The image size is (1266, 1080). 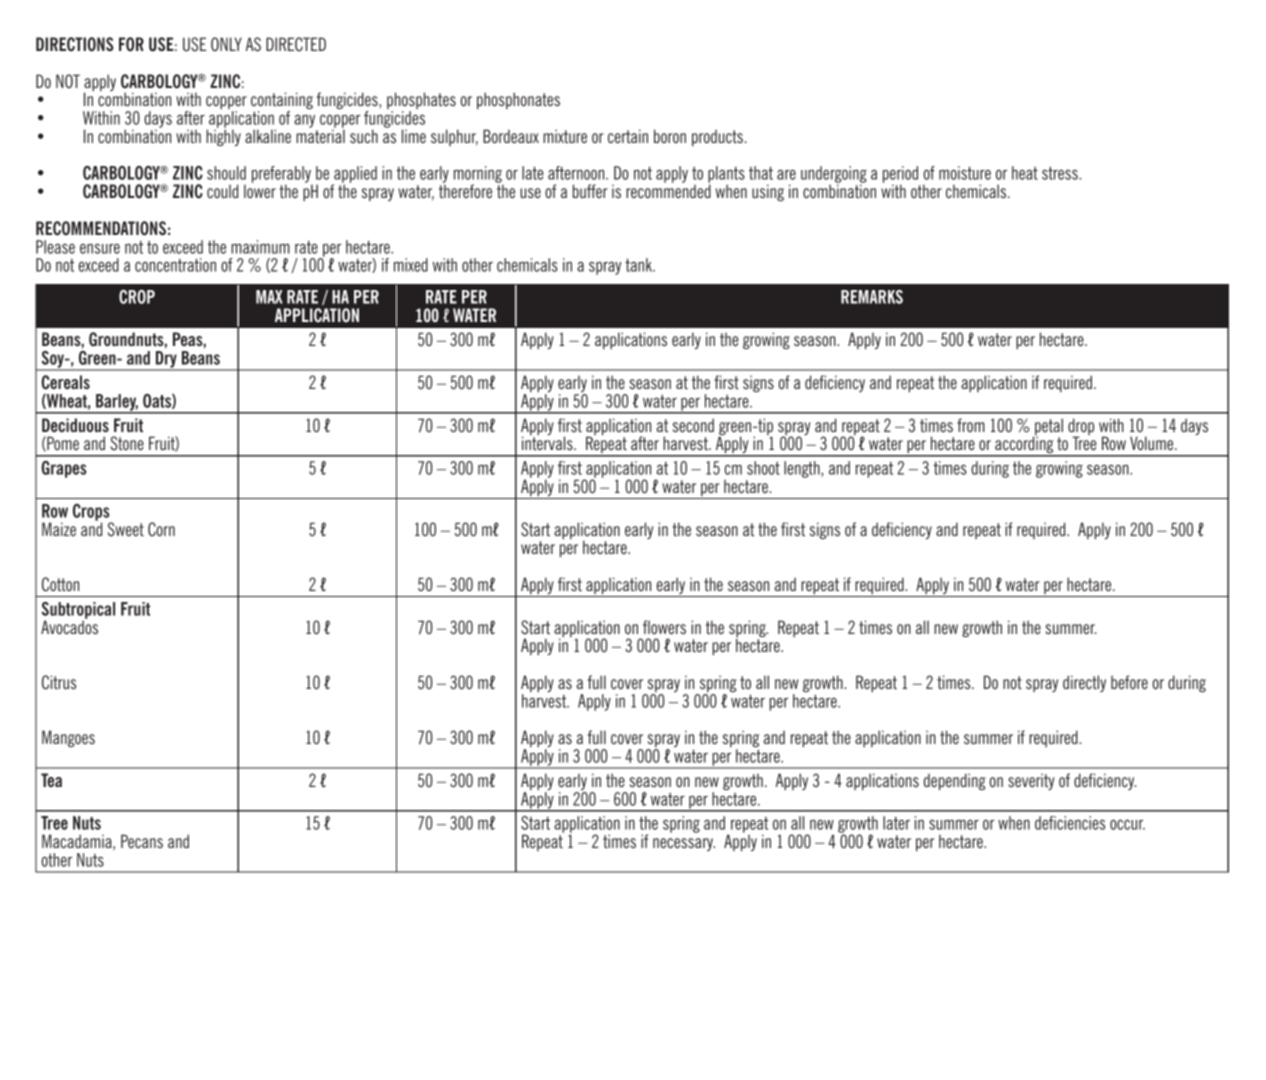 I want to click on petal, so click(x=1048, y=428).
